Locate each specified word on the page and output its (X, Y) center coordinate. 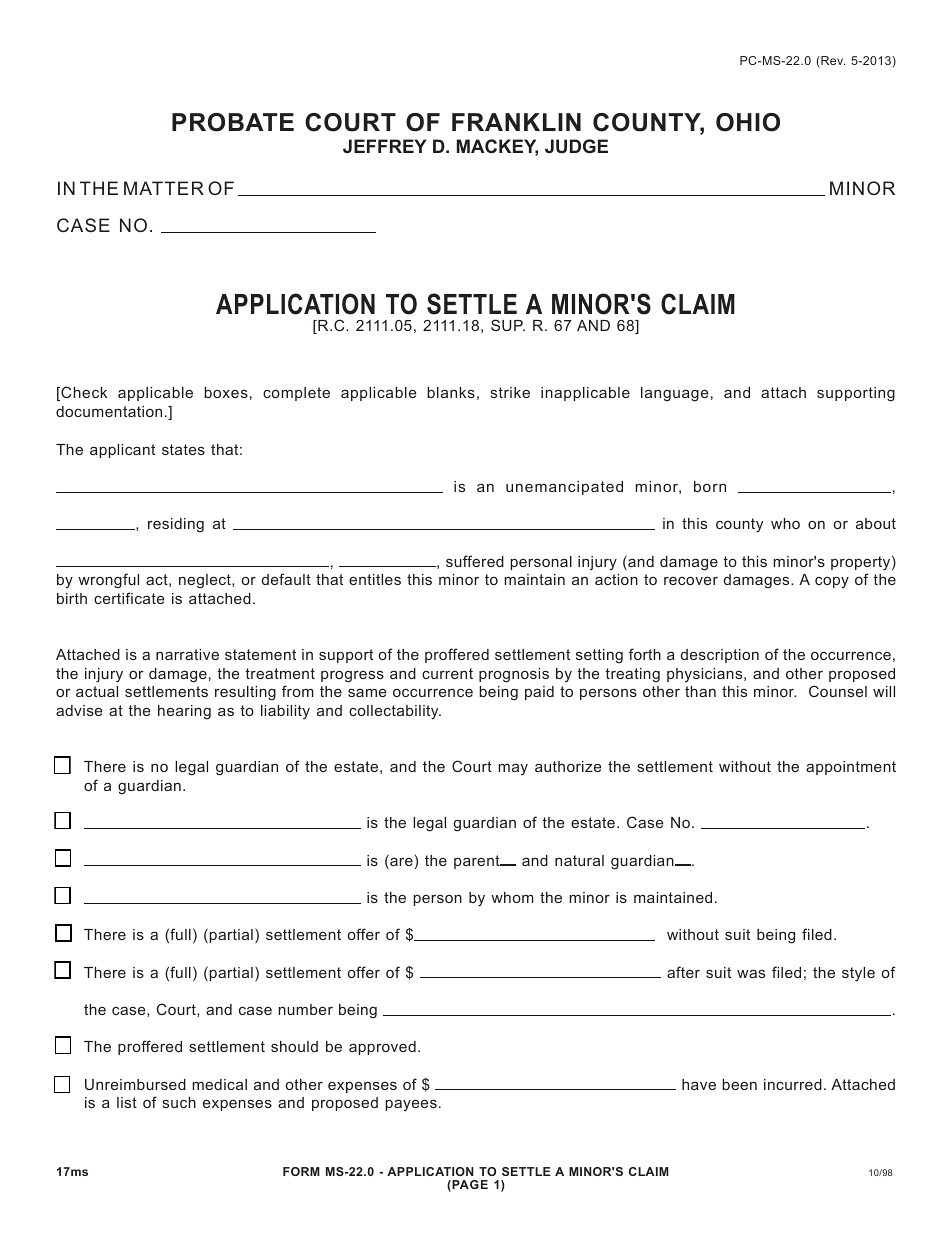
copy (832, 582)
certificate (129, 598)
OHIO (748, 122)
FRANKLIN (516, 122)
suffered (475, 561)
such (179, 1102)
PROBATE (233, 122)
